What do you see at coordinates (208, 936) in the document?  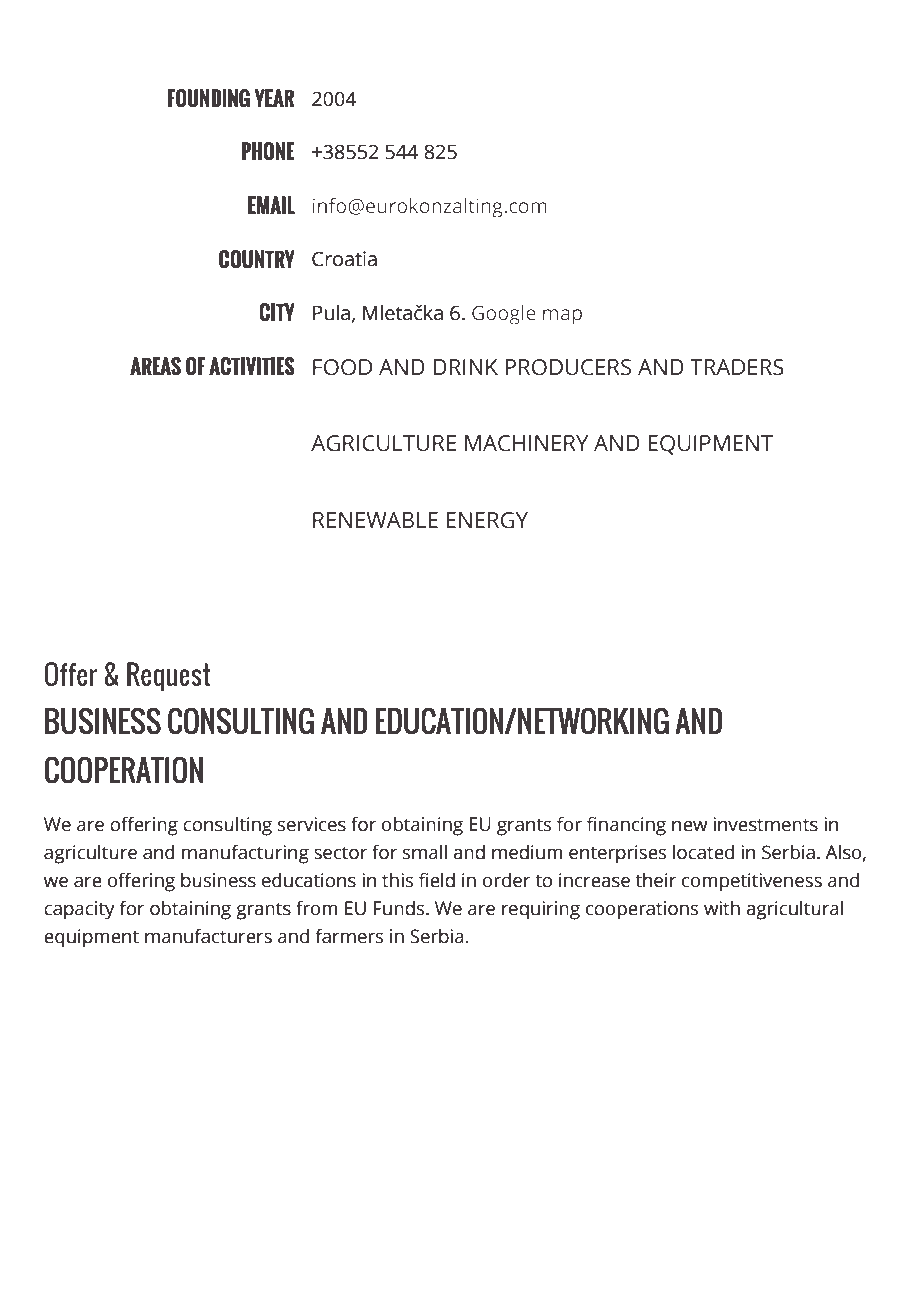 I see `manufacturers` at bounding box center [208, 936].
